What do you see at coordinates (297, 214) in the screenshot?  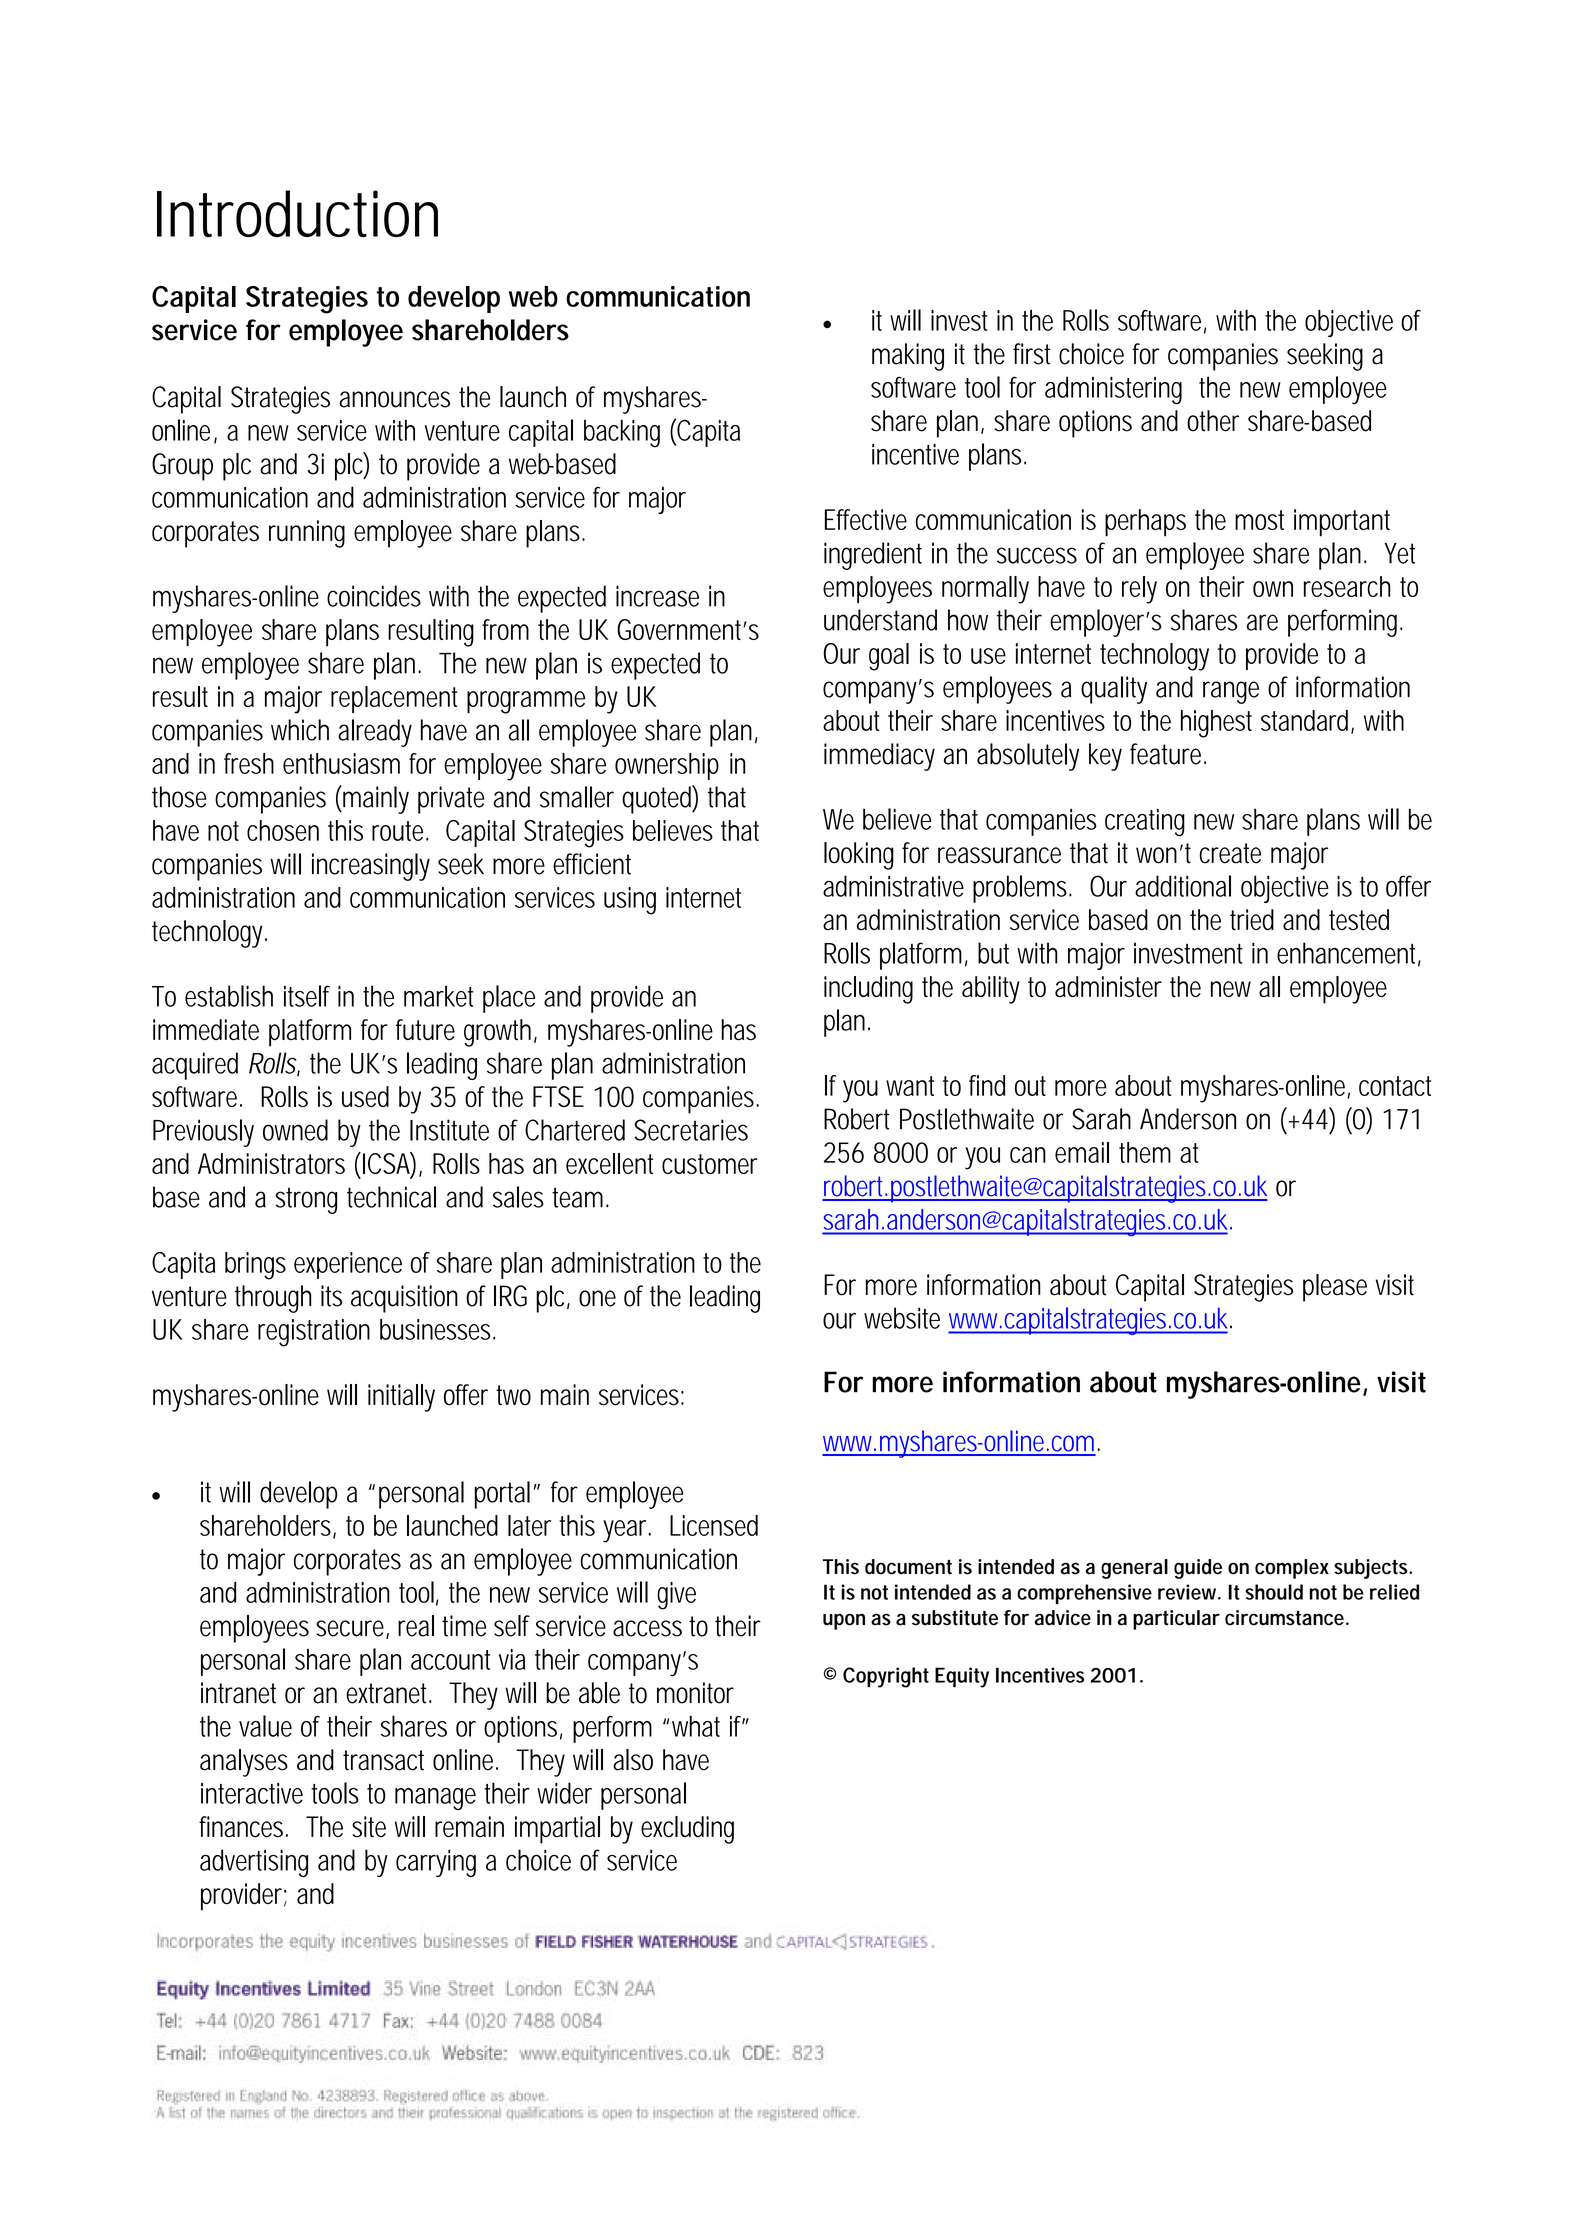 I see `Introduction` at bounding box center [297, 214].
